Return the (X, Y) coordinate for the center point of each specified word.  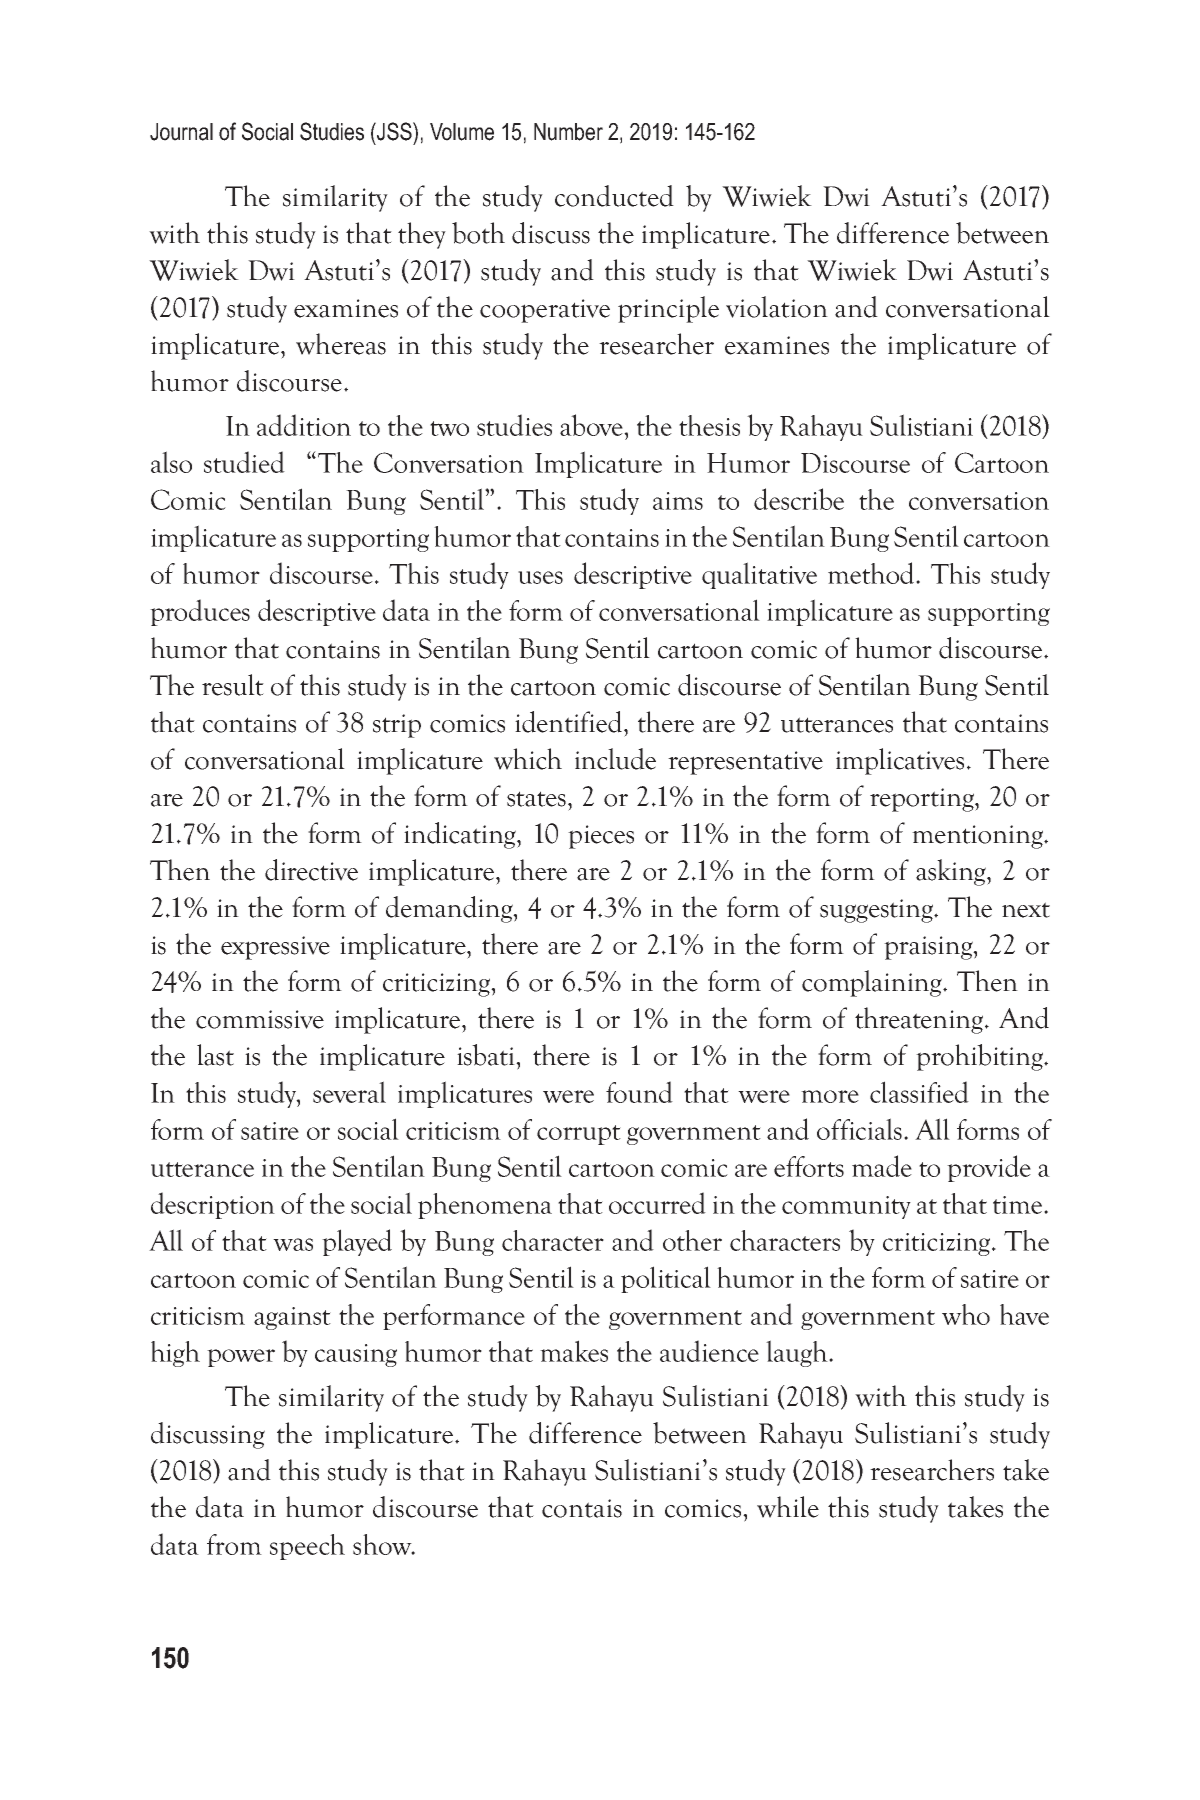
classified (919, 1092)
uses (540, 577)
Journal (181, 132)
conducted (614, 196)
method (872, 573)
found (639, 1092)
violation (777, 307)
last (215, 1055)
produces (200, 612)
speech (307, 1547)
